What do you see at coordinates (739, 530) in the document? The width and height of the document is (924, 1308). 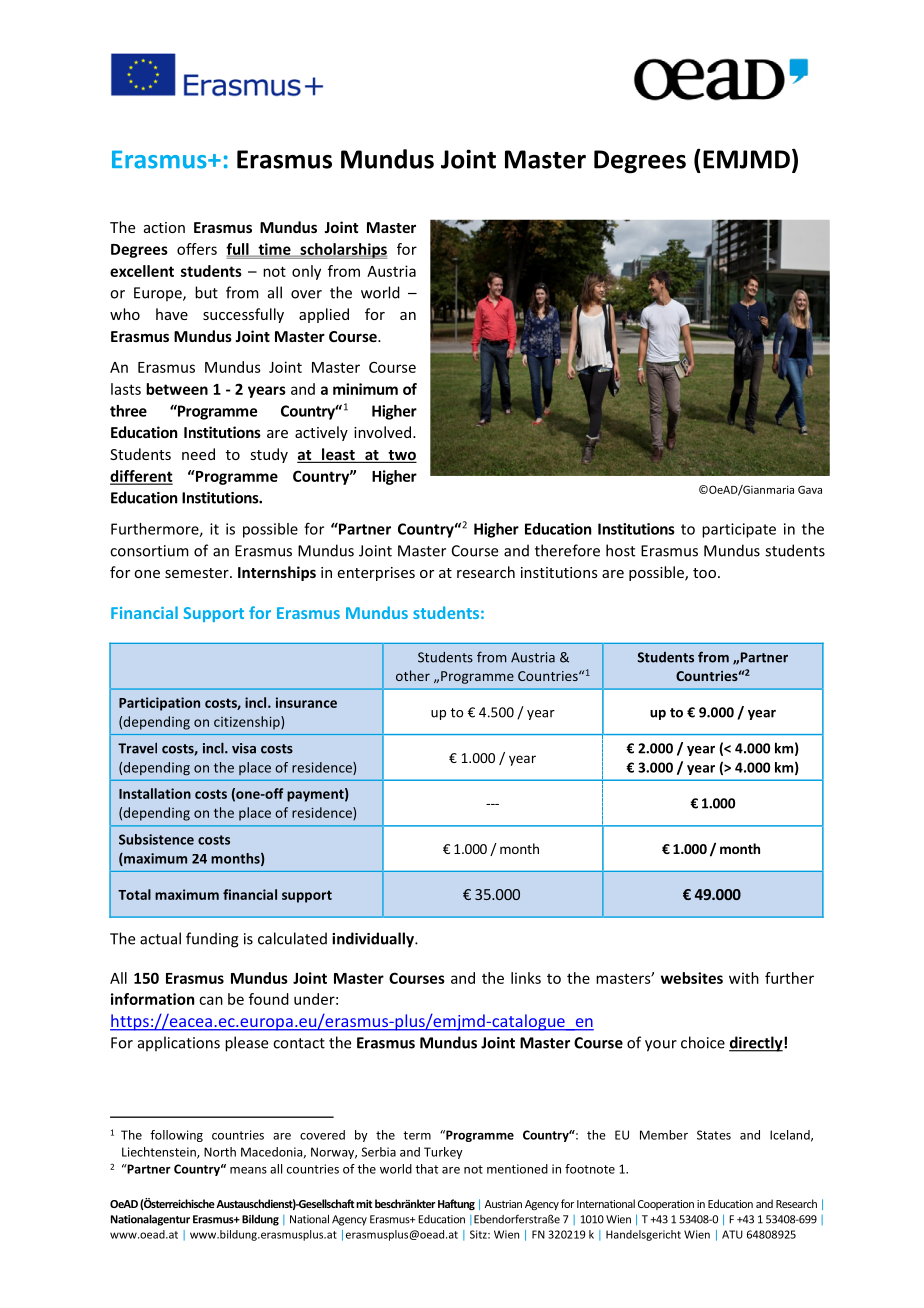 I see `participate` at bounding box center [739, 530].
